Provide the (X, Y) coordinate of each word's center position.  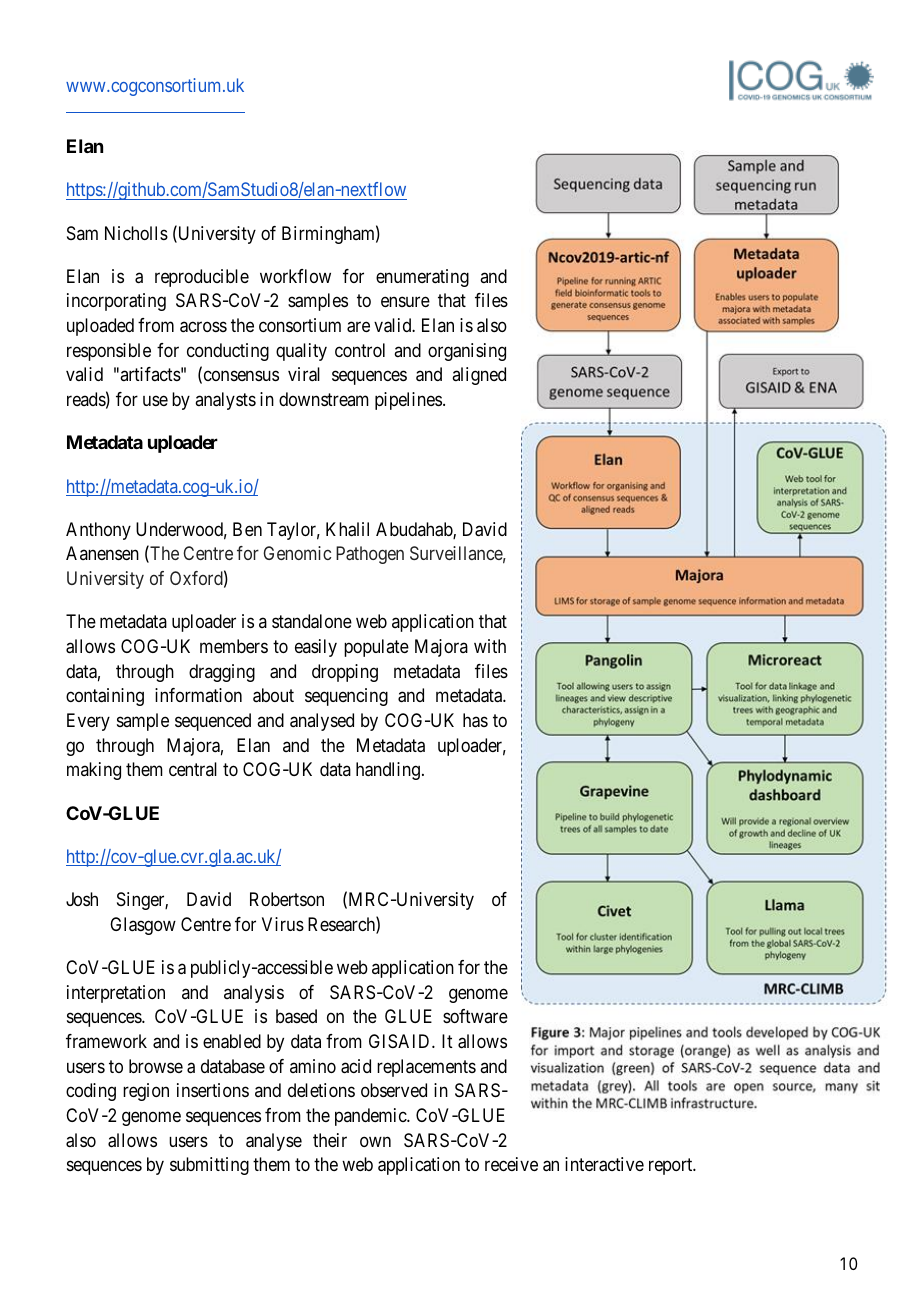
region (146, 1092)
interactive (604, 1164)
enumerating (422, 278)
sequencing (346, 697)
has (475, 720)
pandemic (371, 1117)
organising (467, 352)
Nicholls (136, 233)
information (198, 695)
